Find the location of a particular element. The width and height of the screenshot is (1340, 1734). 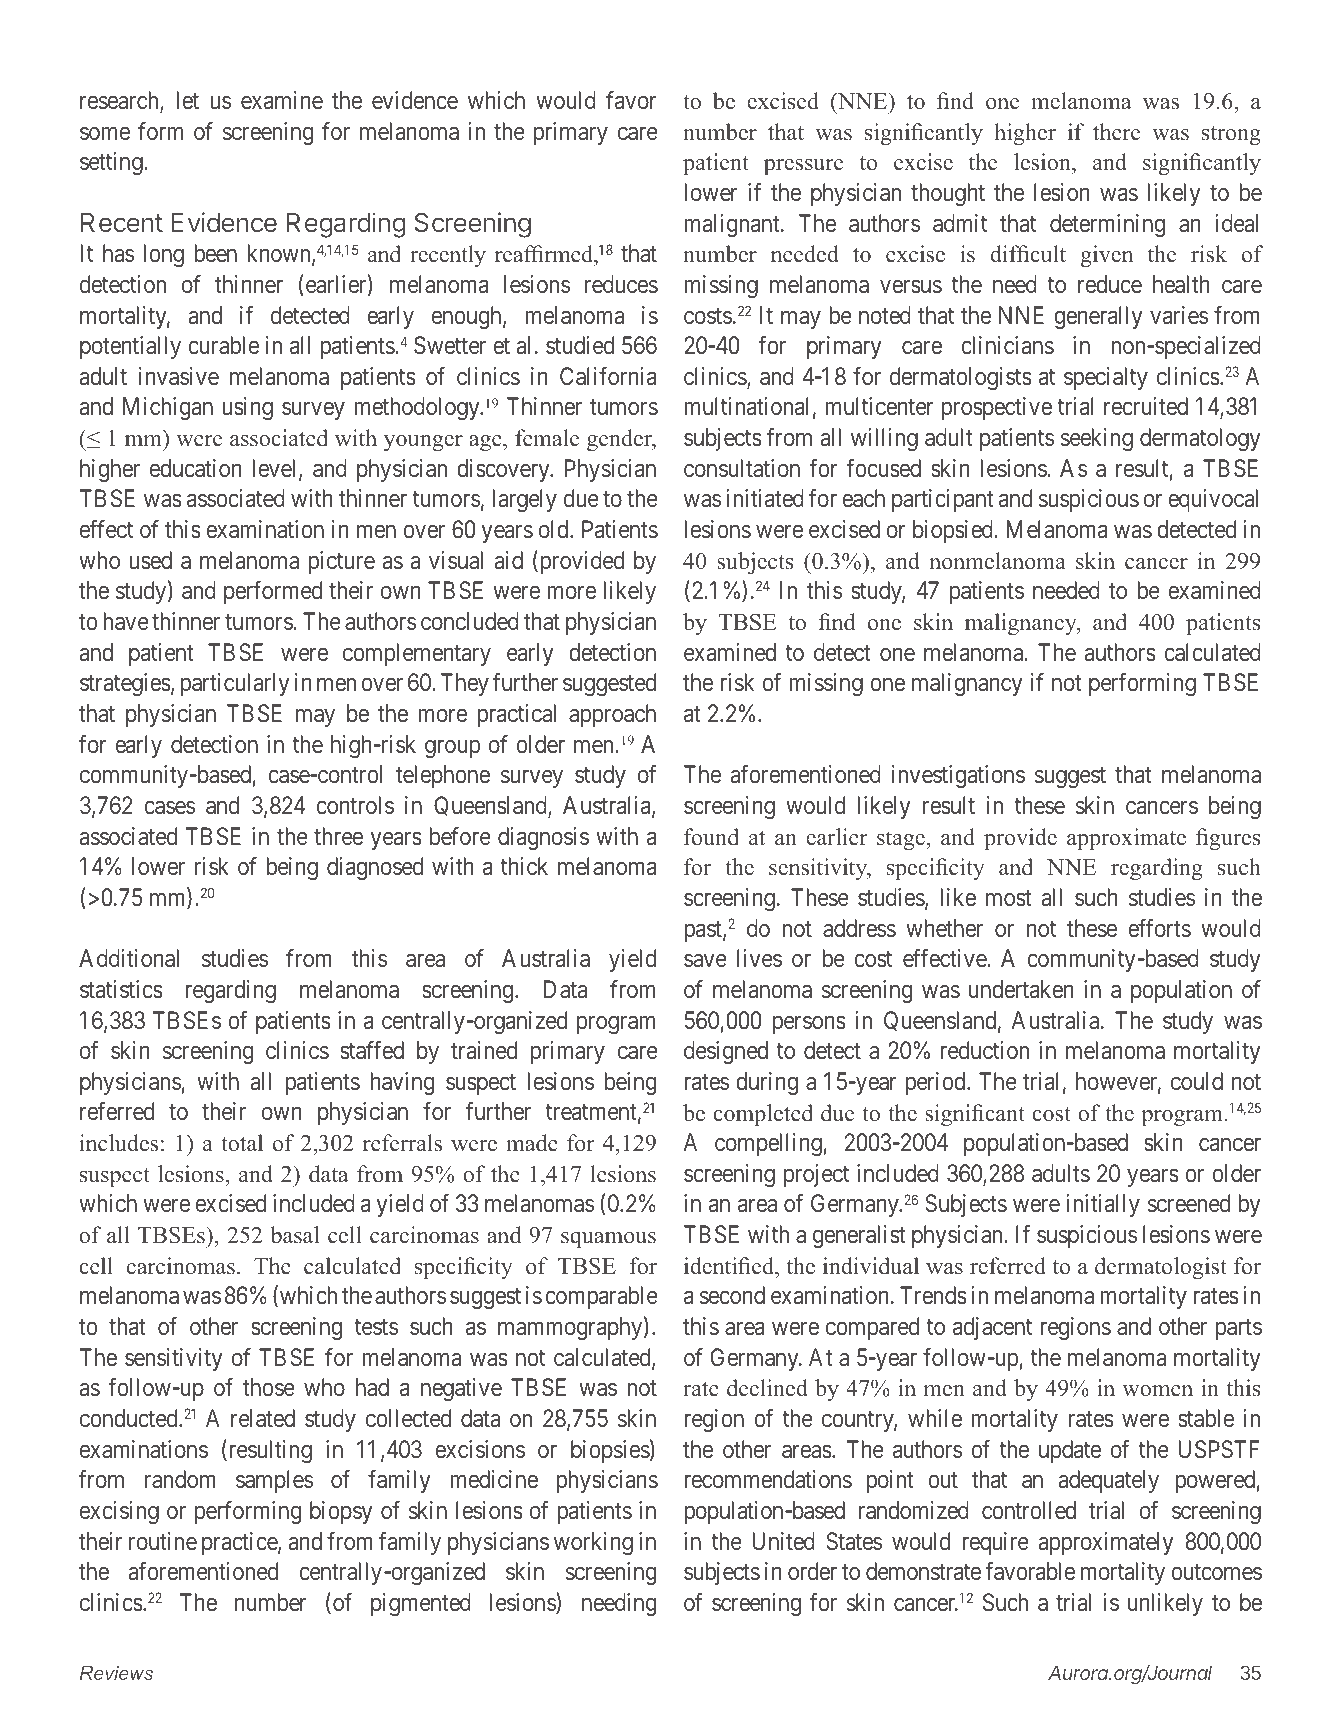

initiated is located at coordinates (765, 498).
